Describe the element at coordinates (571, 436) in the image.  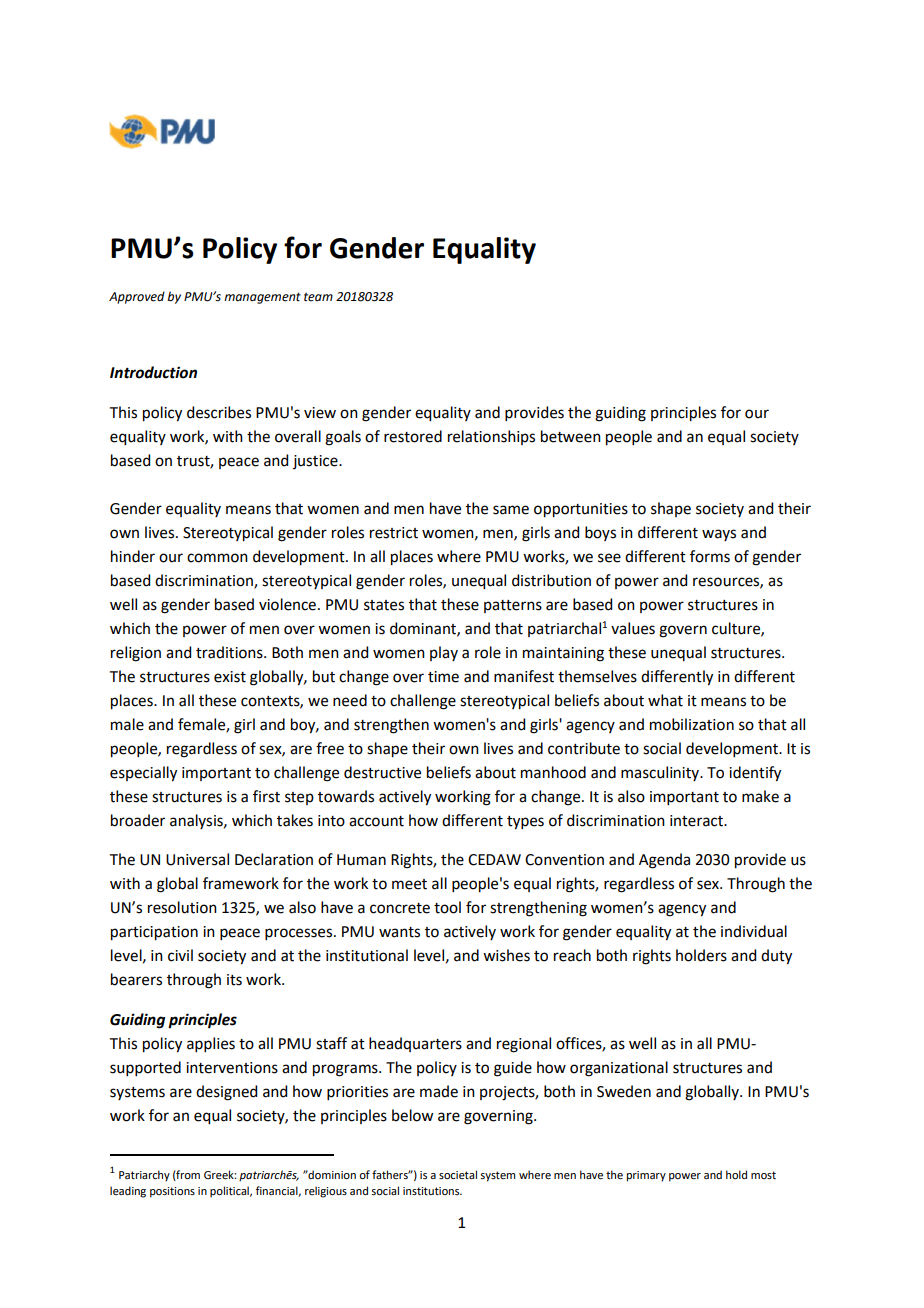
I see `between` at that location.
